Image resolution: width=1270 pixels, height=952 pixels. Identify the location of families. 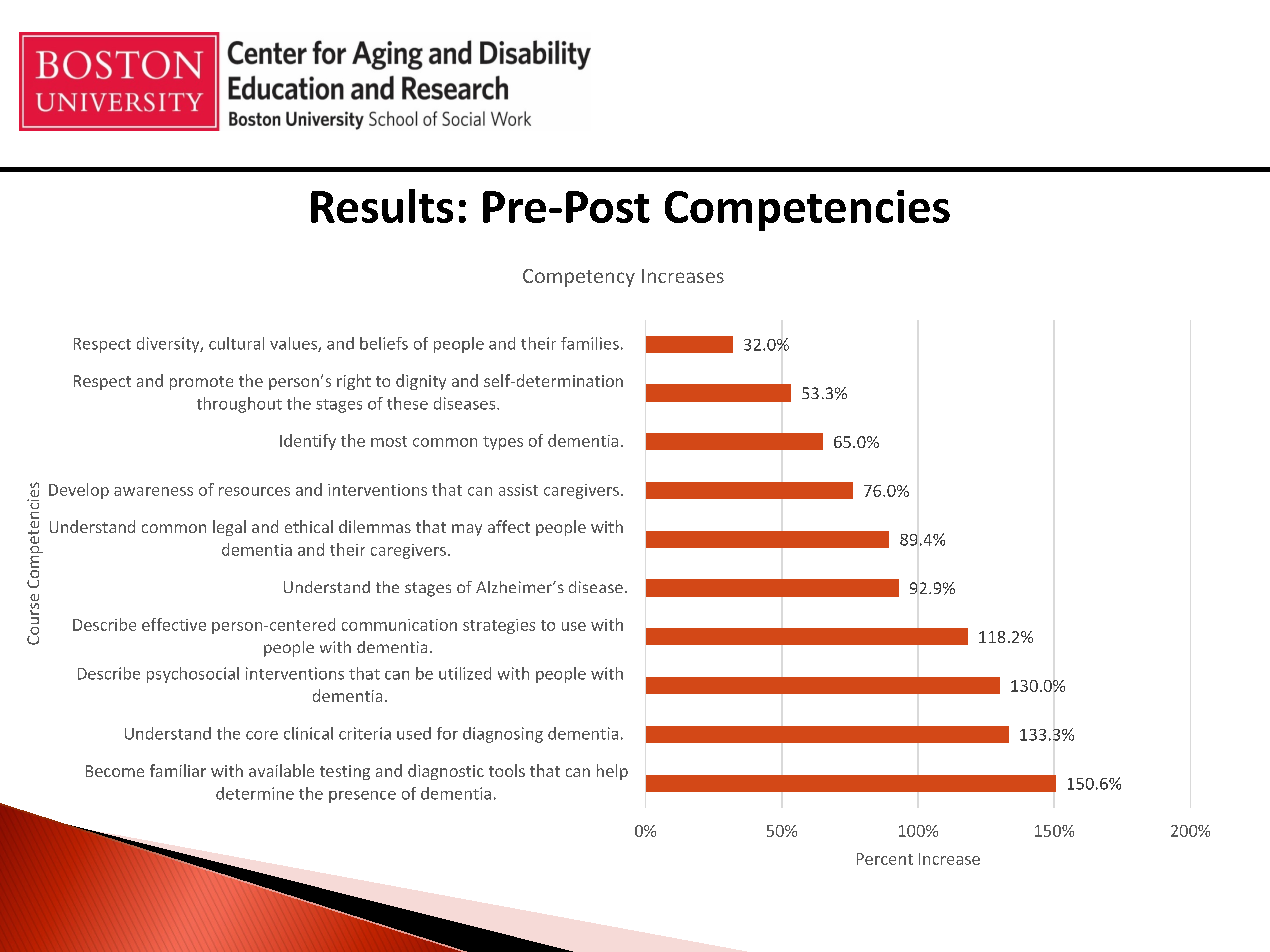
(590, 343).
